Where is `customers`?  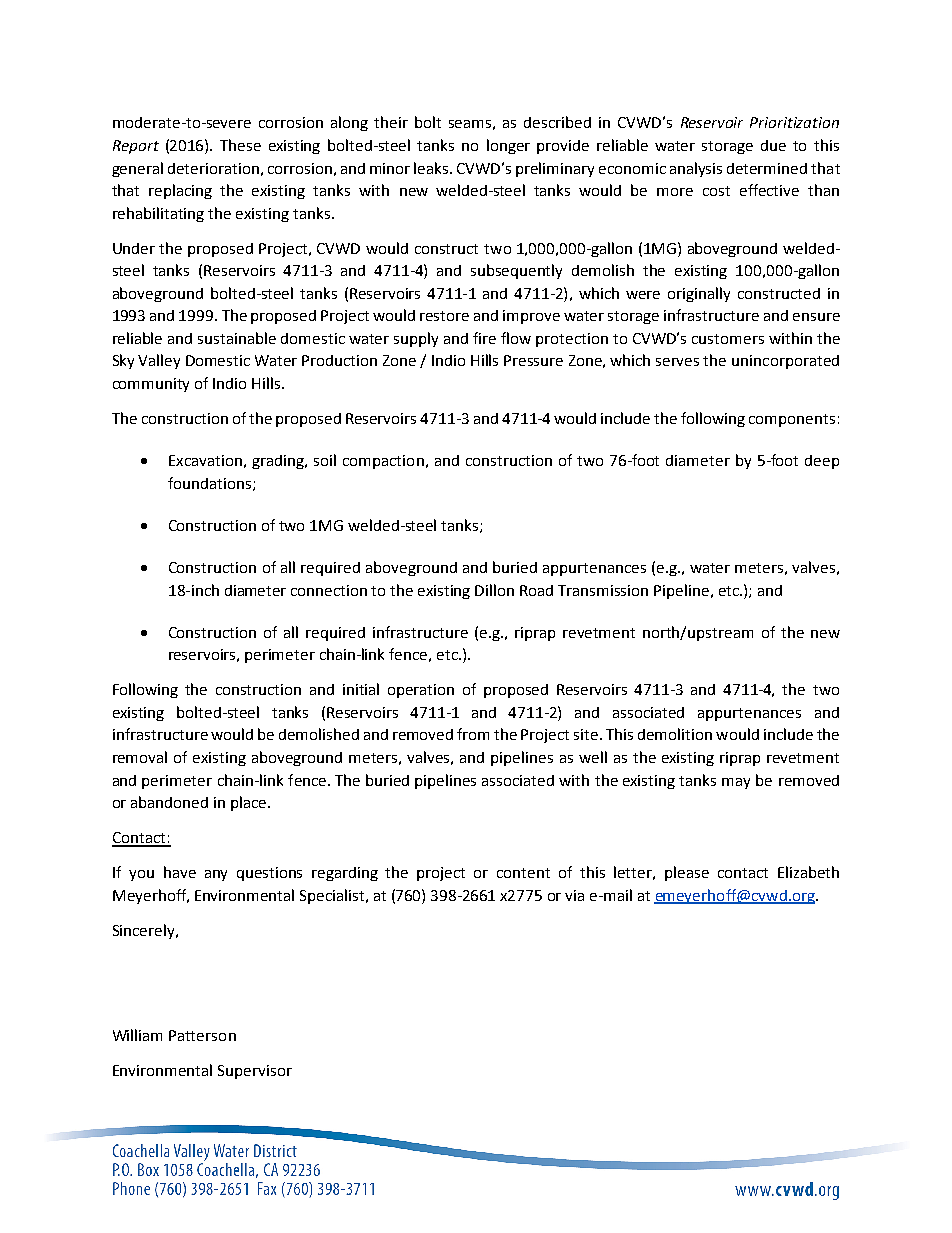 customers is located at coordinates (728, 339).
